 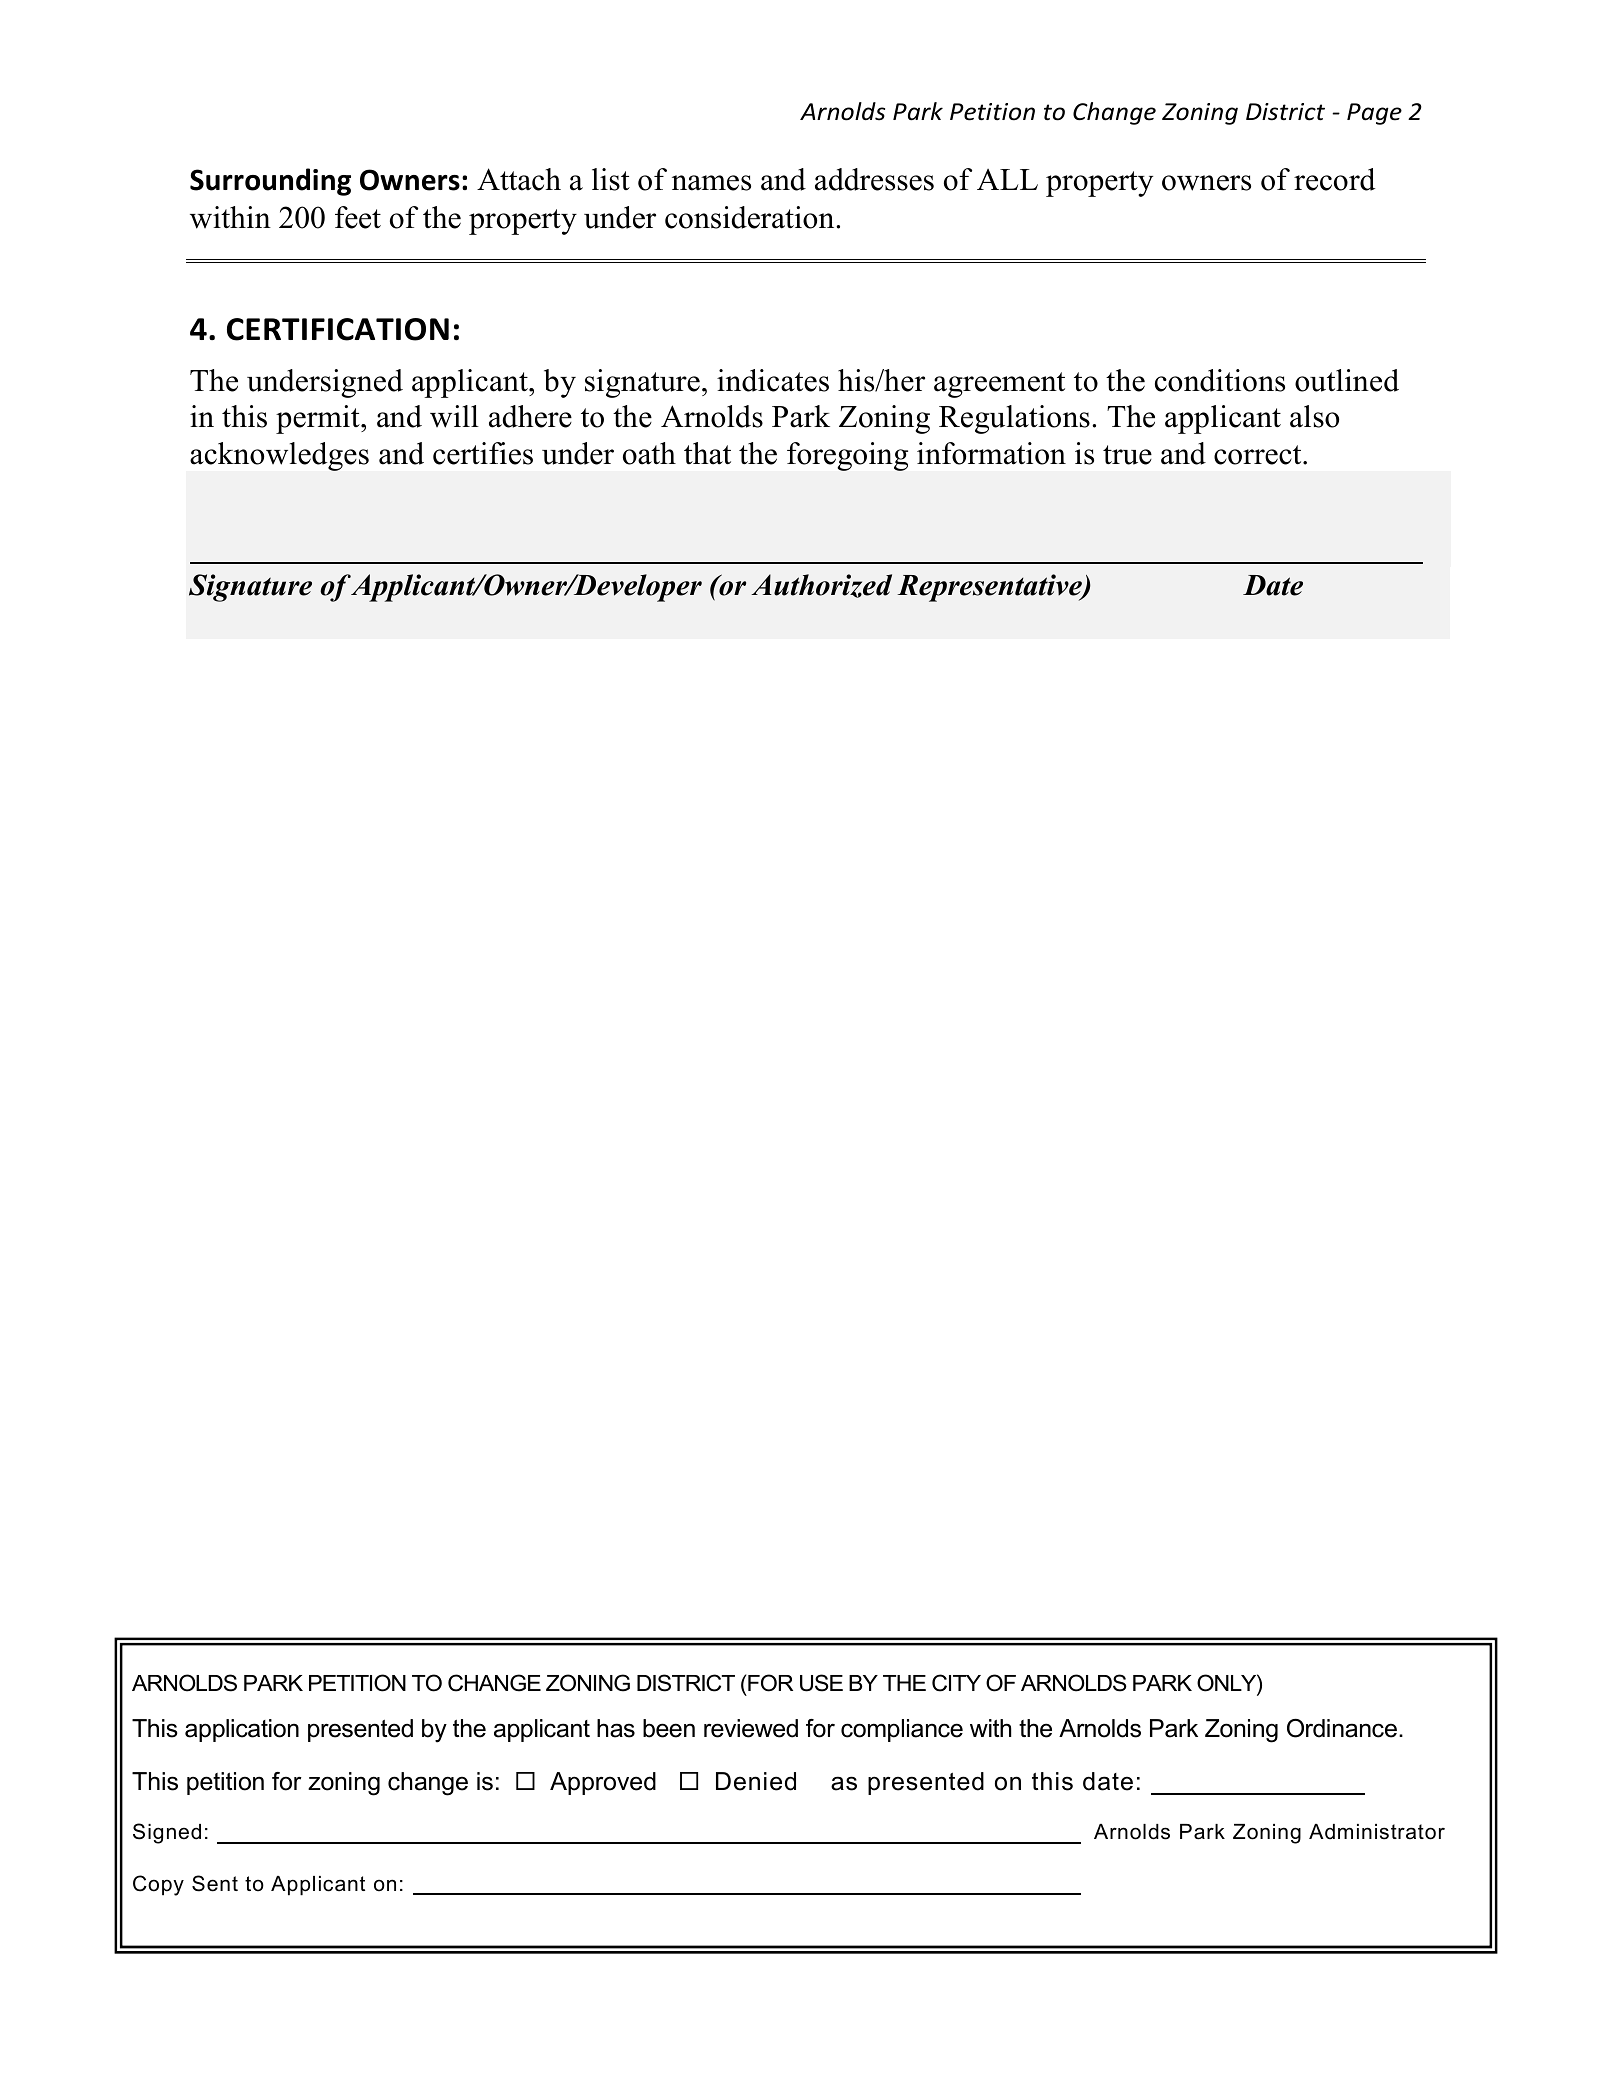 What do you see at coordinates (270, 182) in the image?
I see `Surrounding` at bounding box center [270, 182].
